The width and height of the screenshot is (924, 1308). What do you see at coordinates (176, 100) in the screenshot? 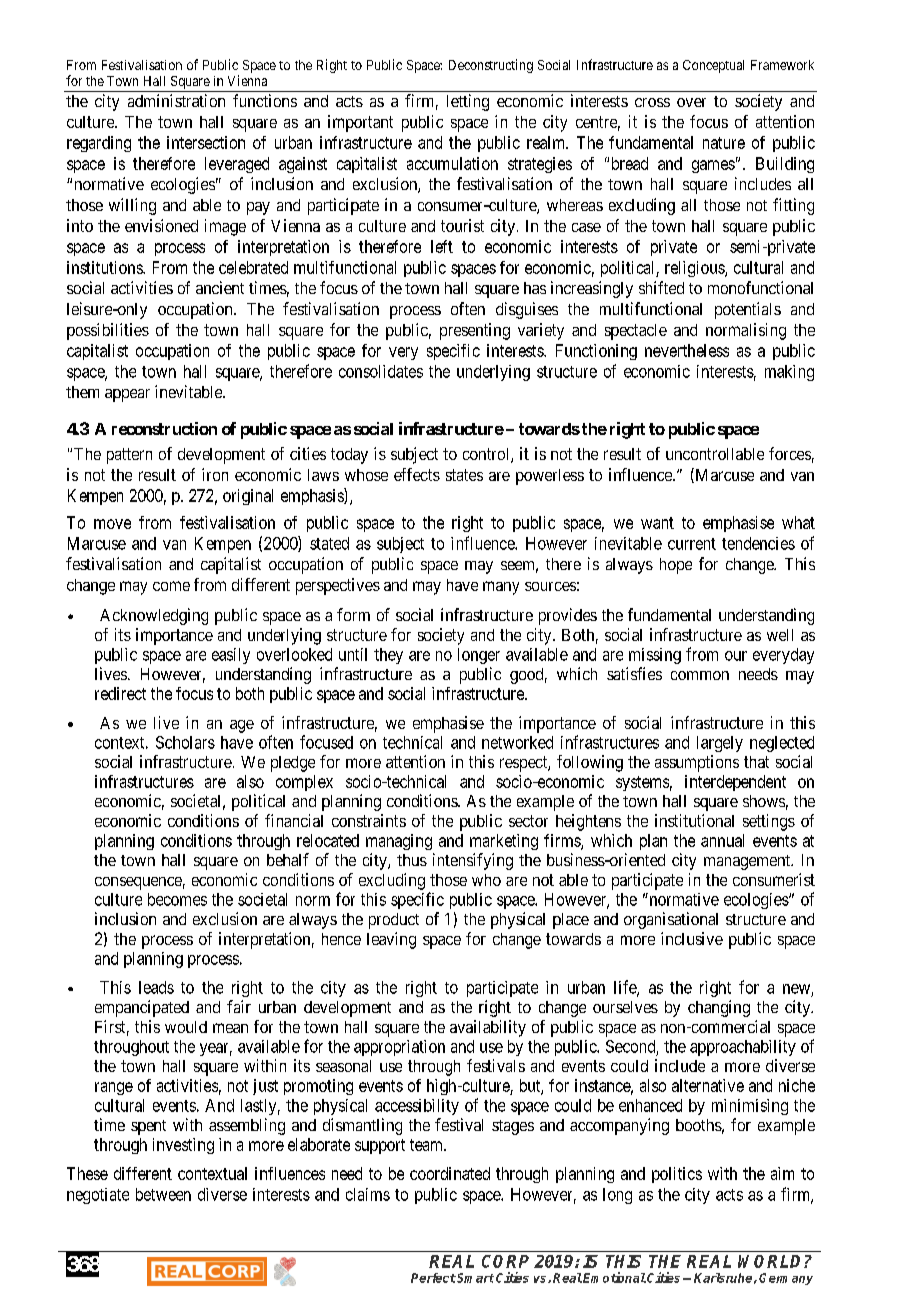
I see `administration` at bounding box center [176, 100].
